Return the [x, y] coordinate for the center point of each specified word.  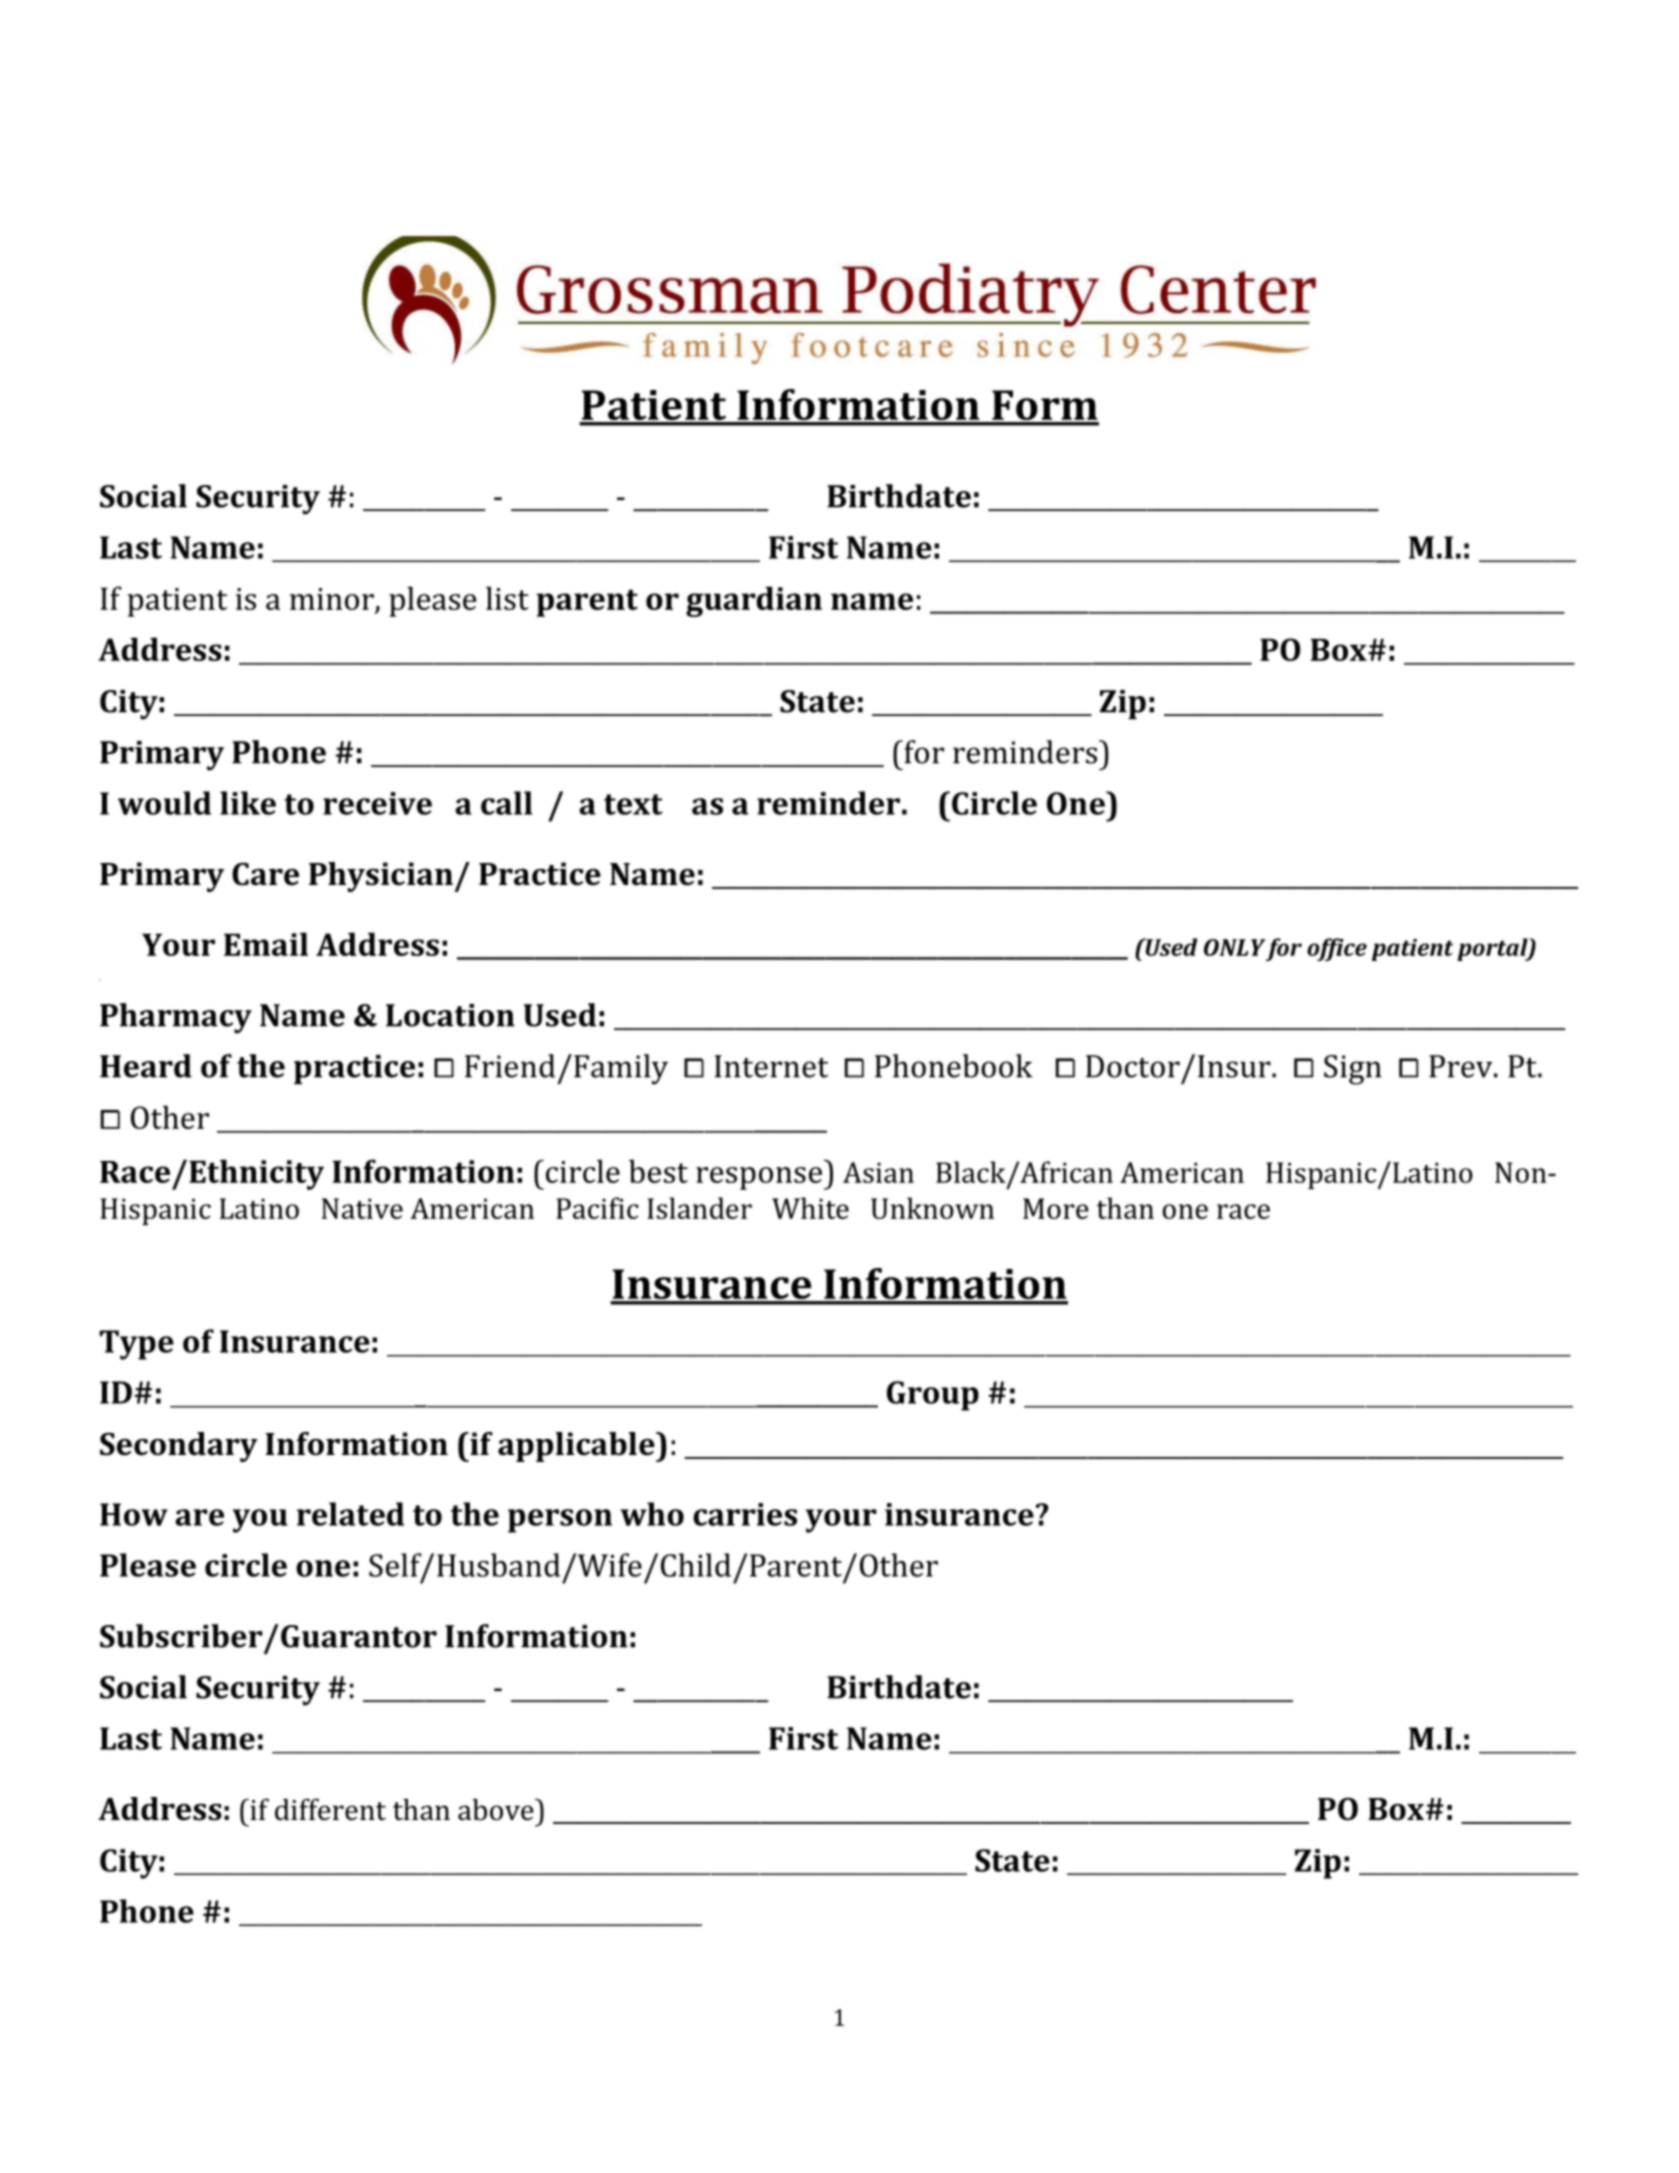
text [633, 804]
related [350, 1514]
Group [933, 1396]
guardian [754, 601]
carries [745, 1514]
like [248, 803]
